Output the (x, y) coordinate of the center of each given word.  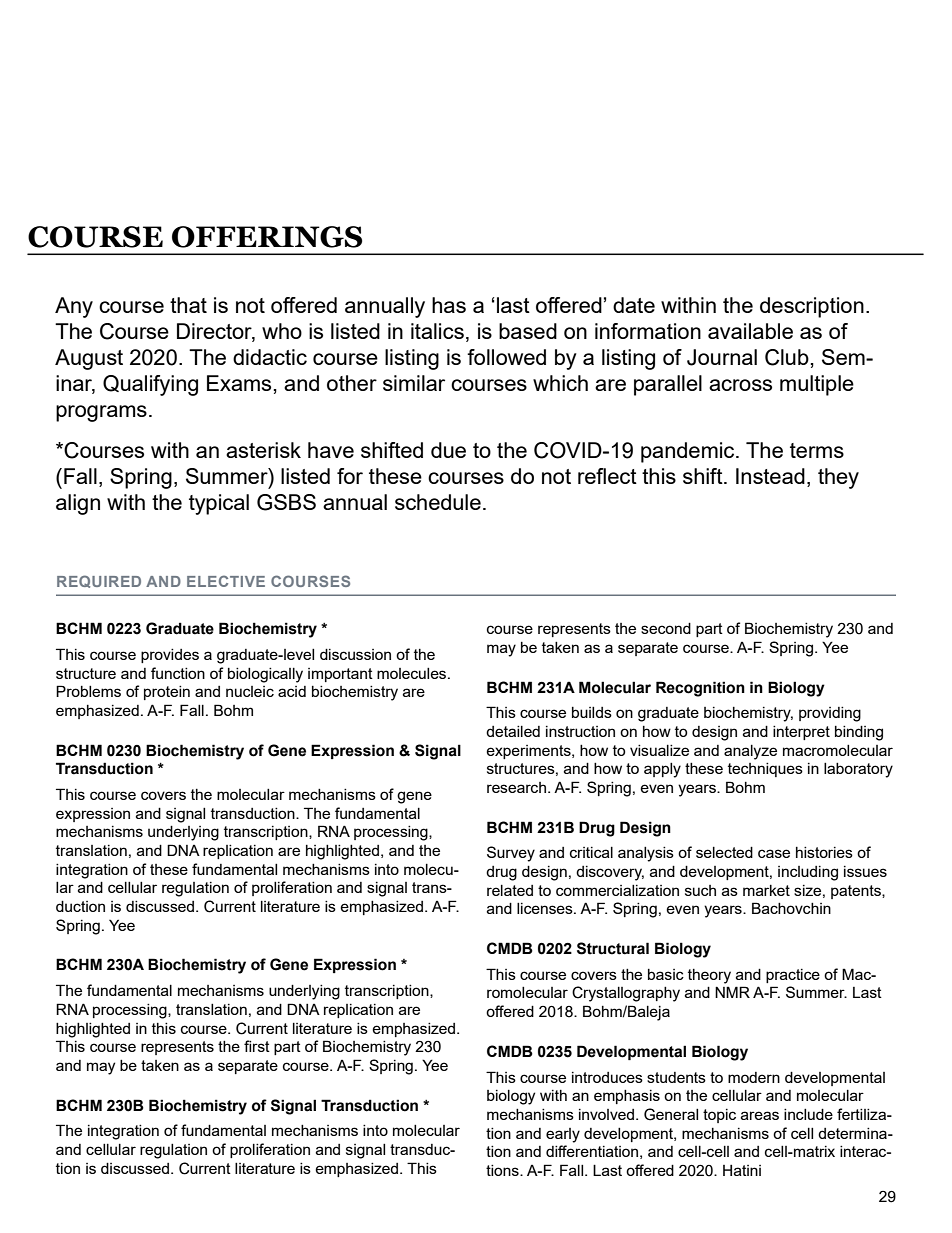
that (188, 305)
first (257, 1046)
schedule (438, 502)
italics (437, 331)
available (750, 331)
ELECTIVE (226, 581)
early (563, 1135)
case (774, 853)
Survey (511, 854)
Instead (770, 476)
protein (167, 693)
